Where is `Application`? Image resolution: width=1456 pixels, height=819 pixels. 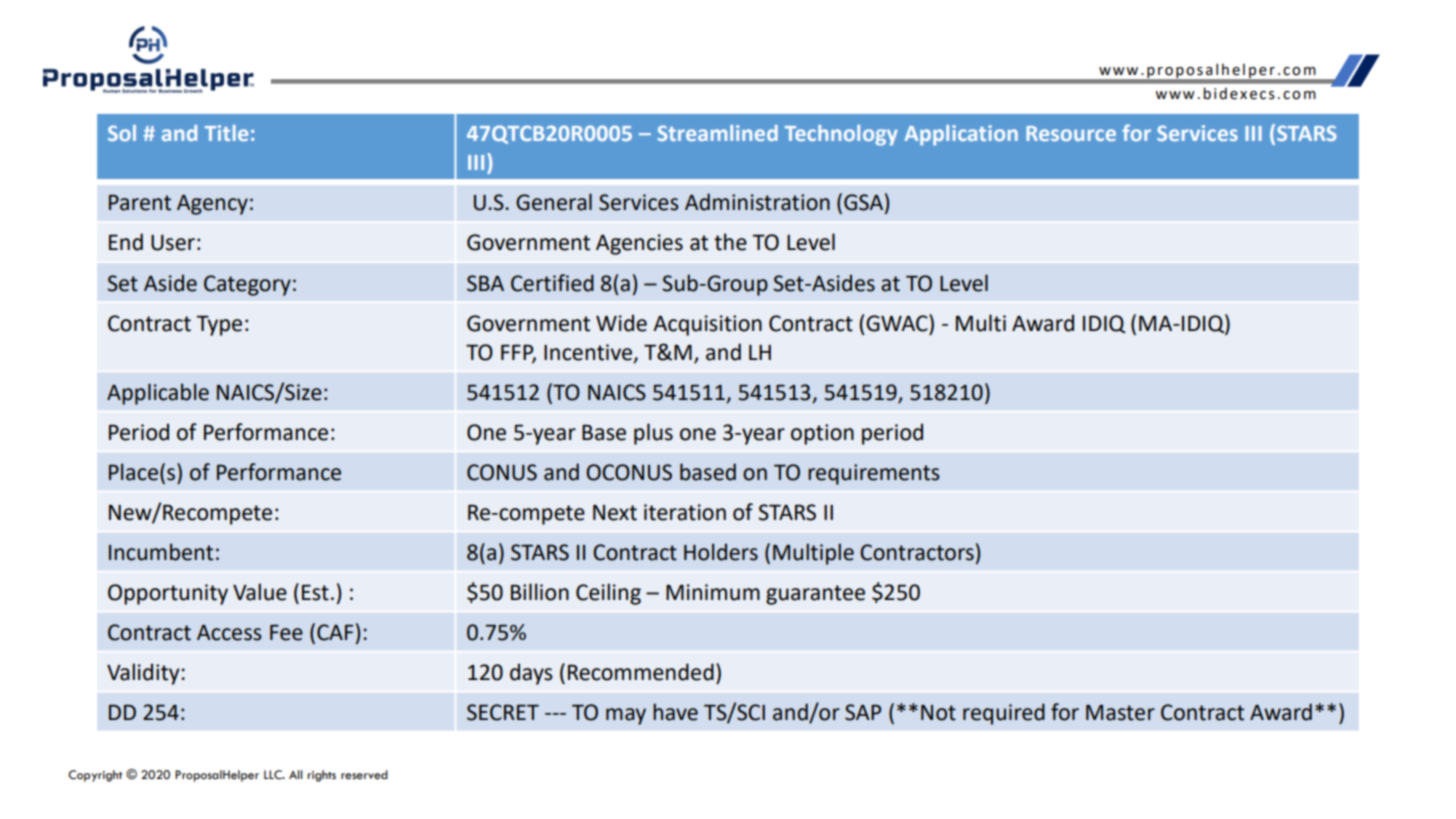 Application is located at coordinates (961, 135).
